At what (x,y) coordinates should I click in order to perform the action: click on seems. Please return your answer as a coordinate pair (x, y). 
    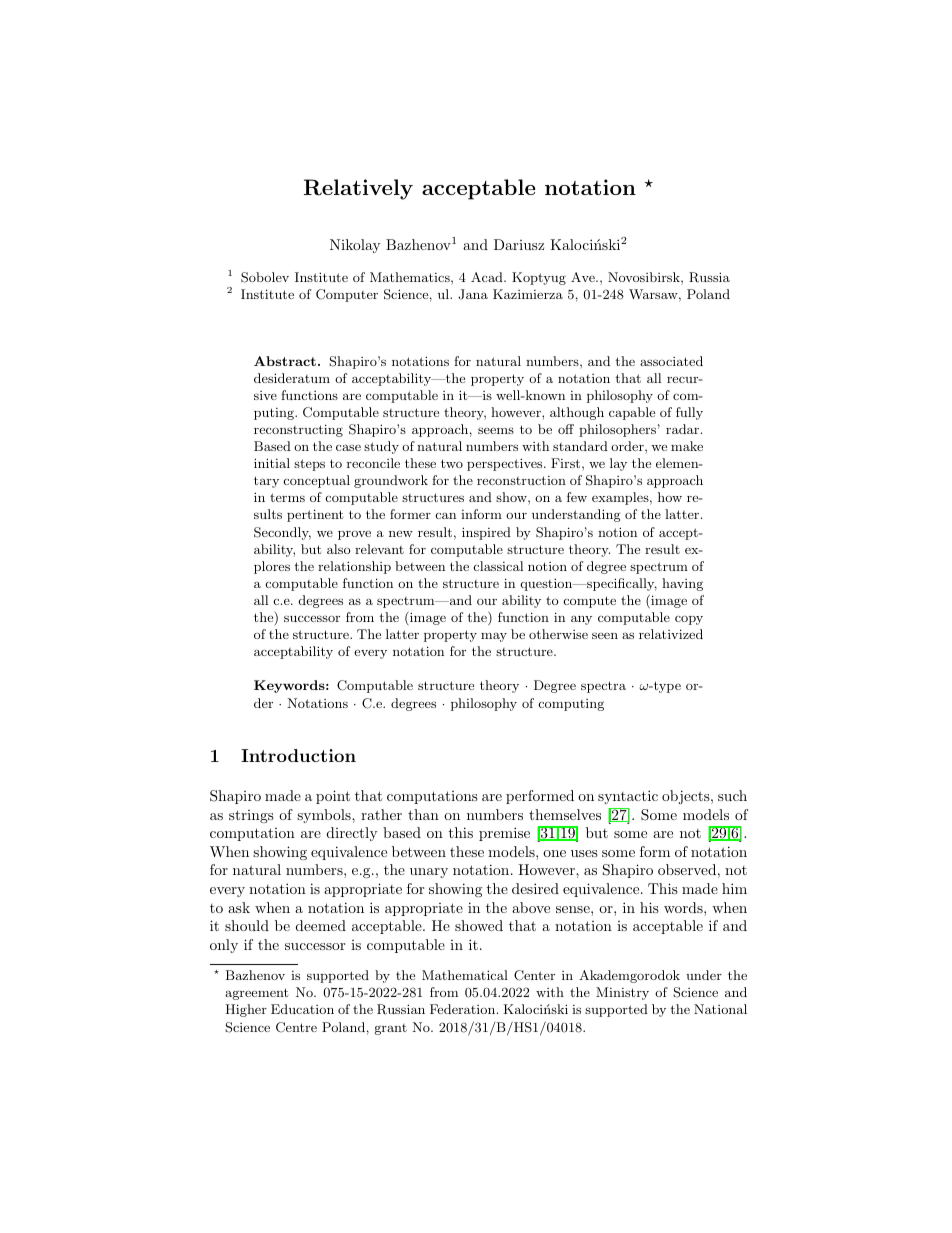
    Looking at the image, I should click on (496, 430).
